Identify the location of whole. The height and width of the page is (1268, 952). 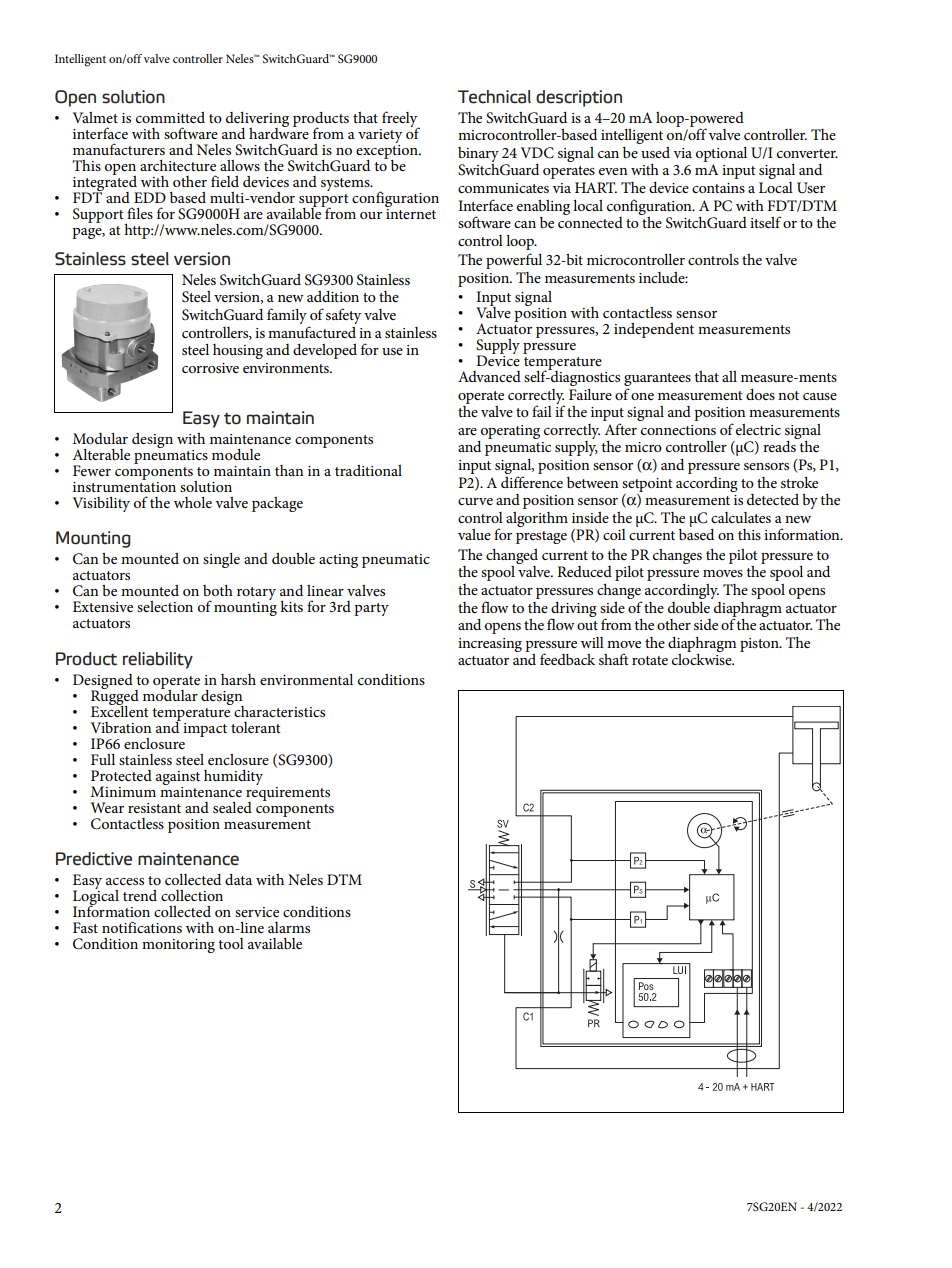
(193, 502).
